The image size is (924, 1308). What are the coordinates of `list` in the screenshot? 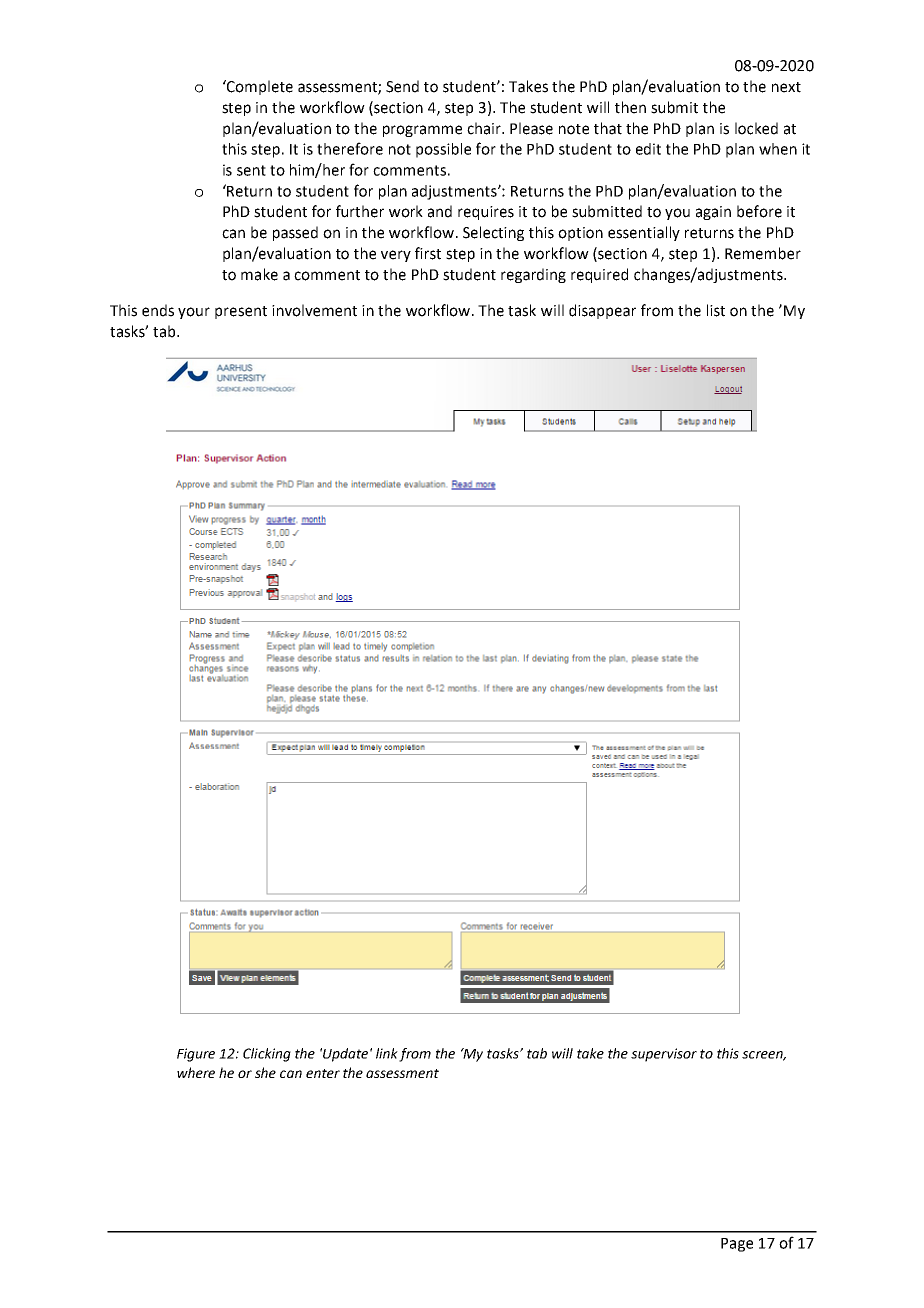 It's located at (716, 310).
